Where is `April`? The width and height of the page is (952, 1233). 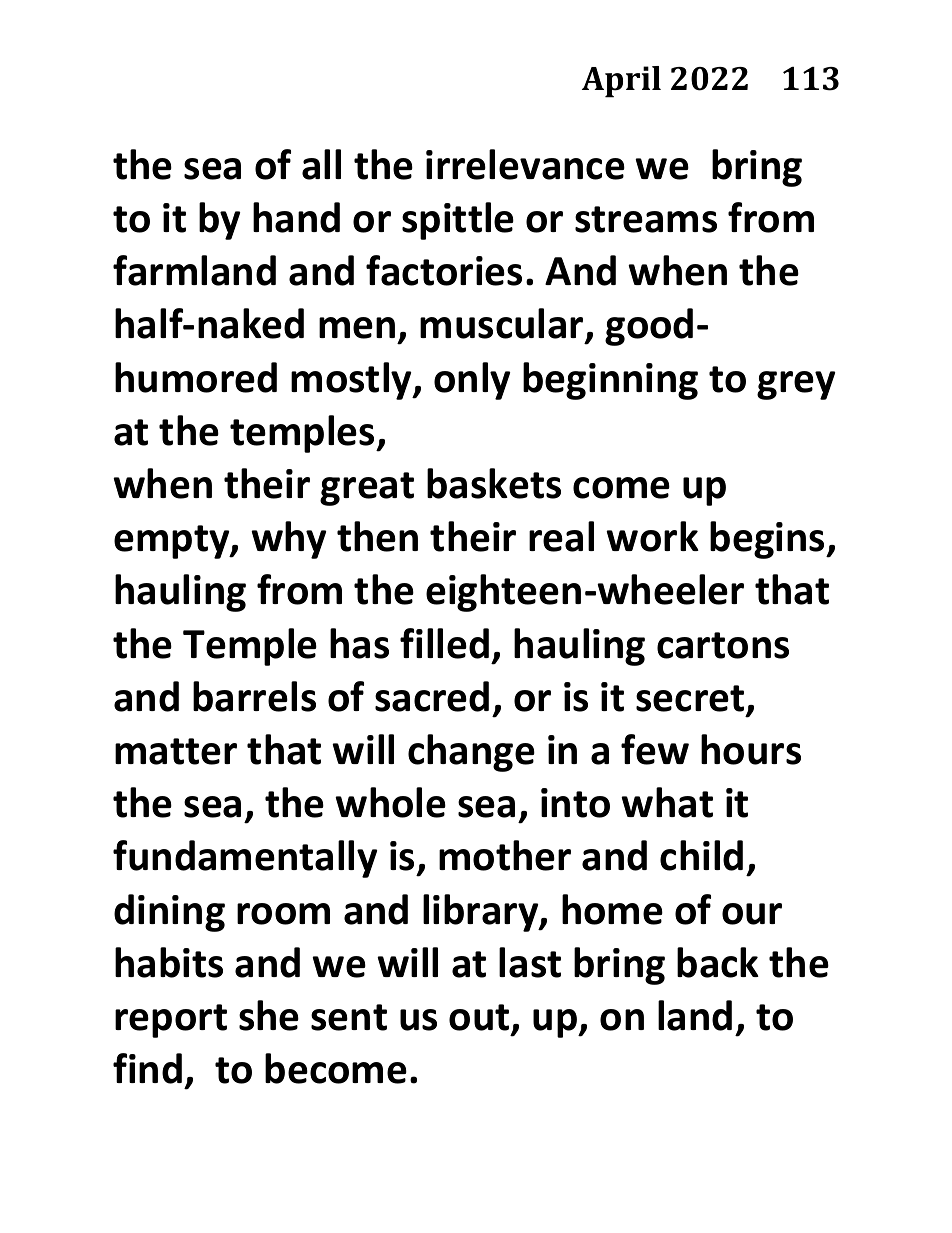 April is located at coordinates (621, 82).
